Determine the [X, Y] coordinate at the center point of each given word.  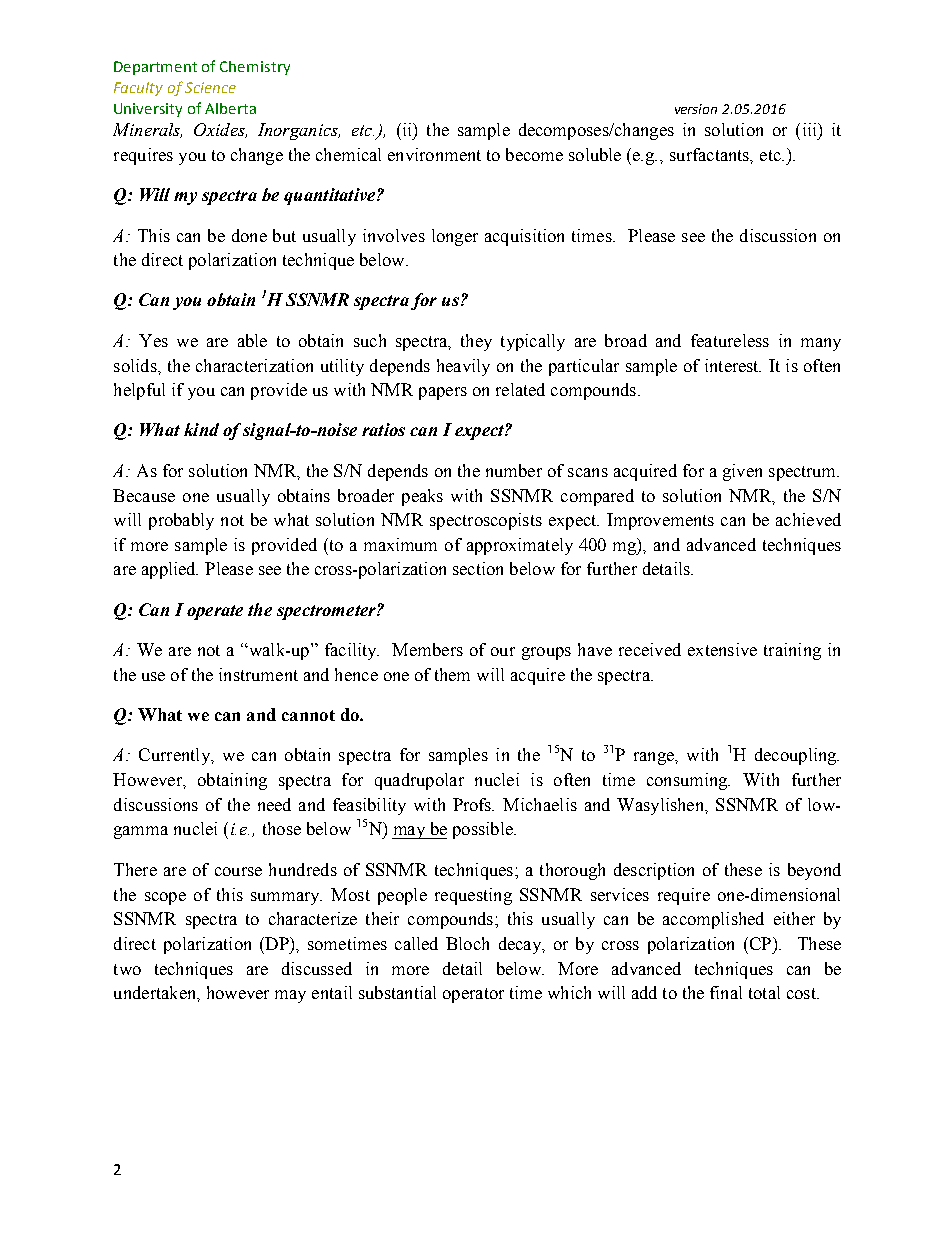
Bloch [467, 943]
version [696, 109]
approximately [520, 546]
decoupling [797, 756]
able [252, 340]
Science [210, 87]
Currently [175, 756]
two [127, 969]
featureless [730, 340]
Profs [473, 804]
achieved [808, 519]
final [726, 992]
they [476, 342]
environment [434, 154]
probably [181, 521]
